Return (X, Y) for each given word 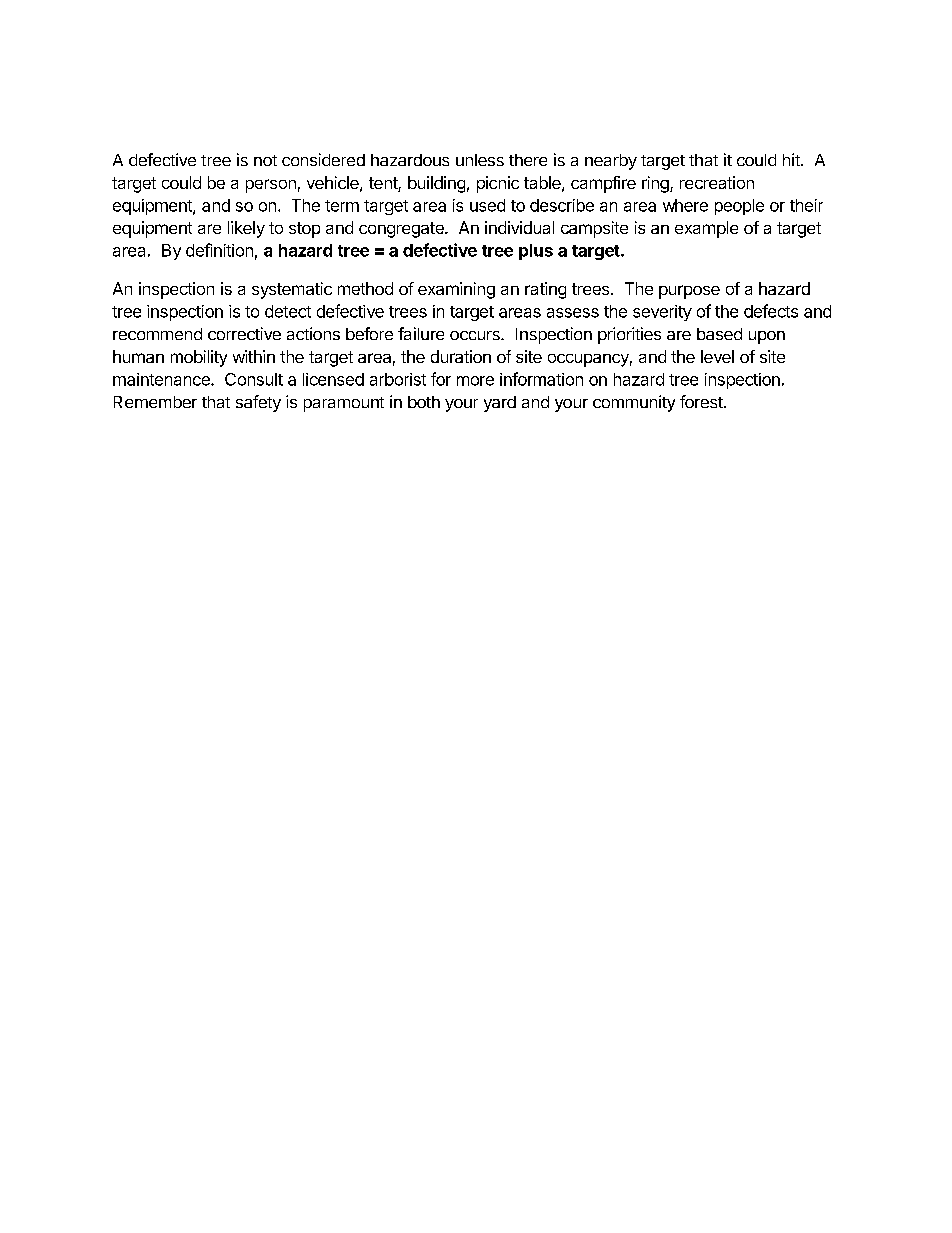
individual (519, 227)
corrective (244, 333)
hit (792, 159)
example (706, 229)
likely (246, 229)
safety (258, 403)
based (719, 334)
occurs (476, 335)
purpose (689, 292)
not (265, 160)
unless (480, 160)
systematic (292, 290)
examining (456, 290)
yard (500, 404)
